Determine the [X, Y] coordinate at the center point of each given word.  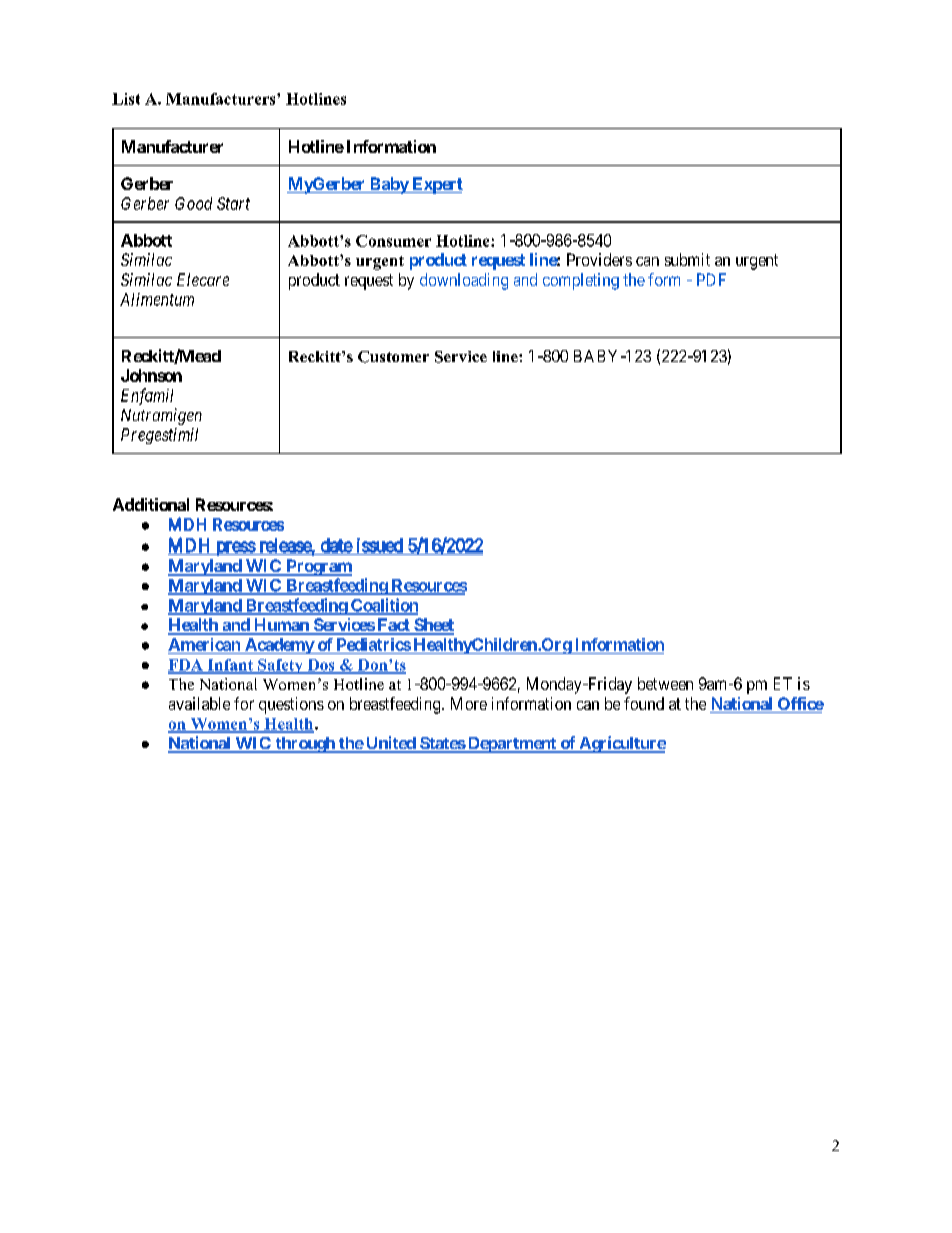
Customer [393, 357]
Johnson [151, 375]
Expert [436, 185]
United [390, 744]
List [126, 99]
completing [581, 281]
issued [379, 546]
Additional [151, 504]
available [199, 703]
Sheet [433, 626]
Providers [599, 259]
